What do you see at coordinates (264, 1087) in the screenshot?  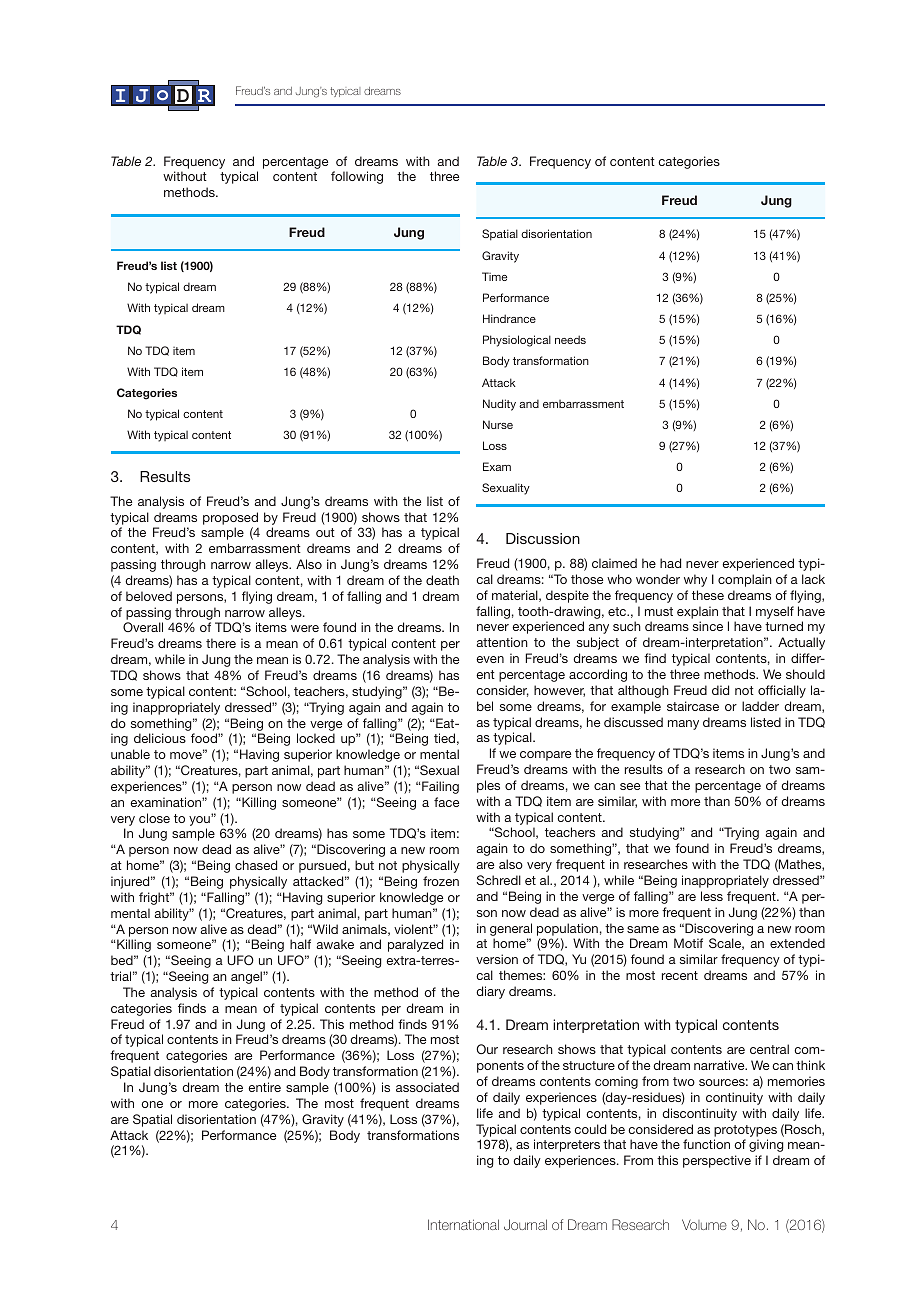 I see `entire` at bounding box center [264, 1087].
